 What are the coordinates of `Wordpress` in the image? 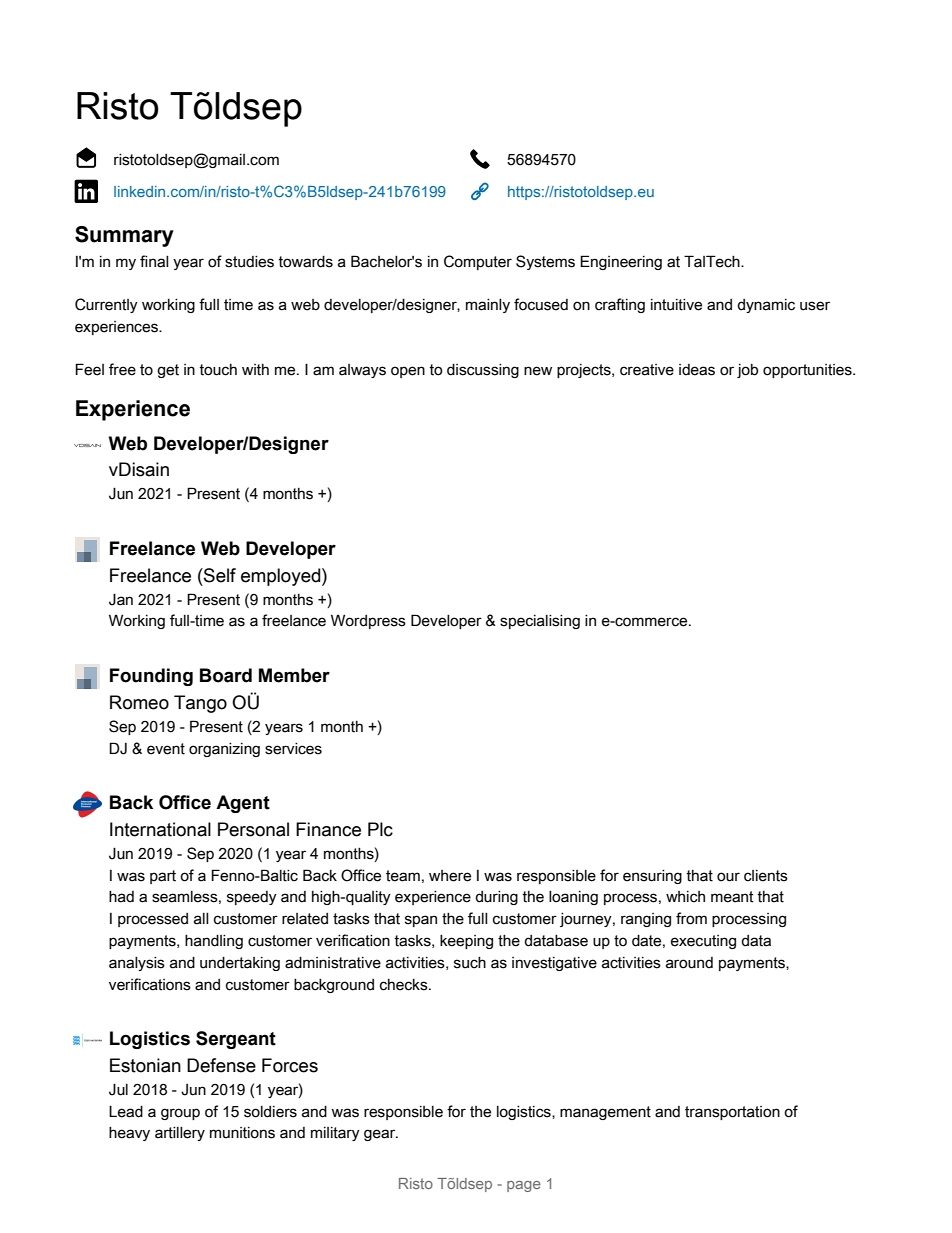 It's located at (368, 621).
